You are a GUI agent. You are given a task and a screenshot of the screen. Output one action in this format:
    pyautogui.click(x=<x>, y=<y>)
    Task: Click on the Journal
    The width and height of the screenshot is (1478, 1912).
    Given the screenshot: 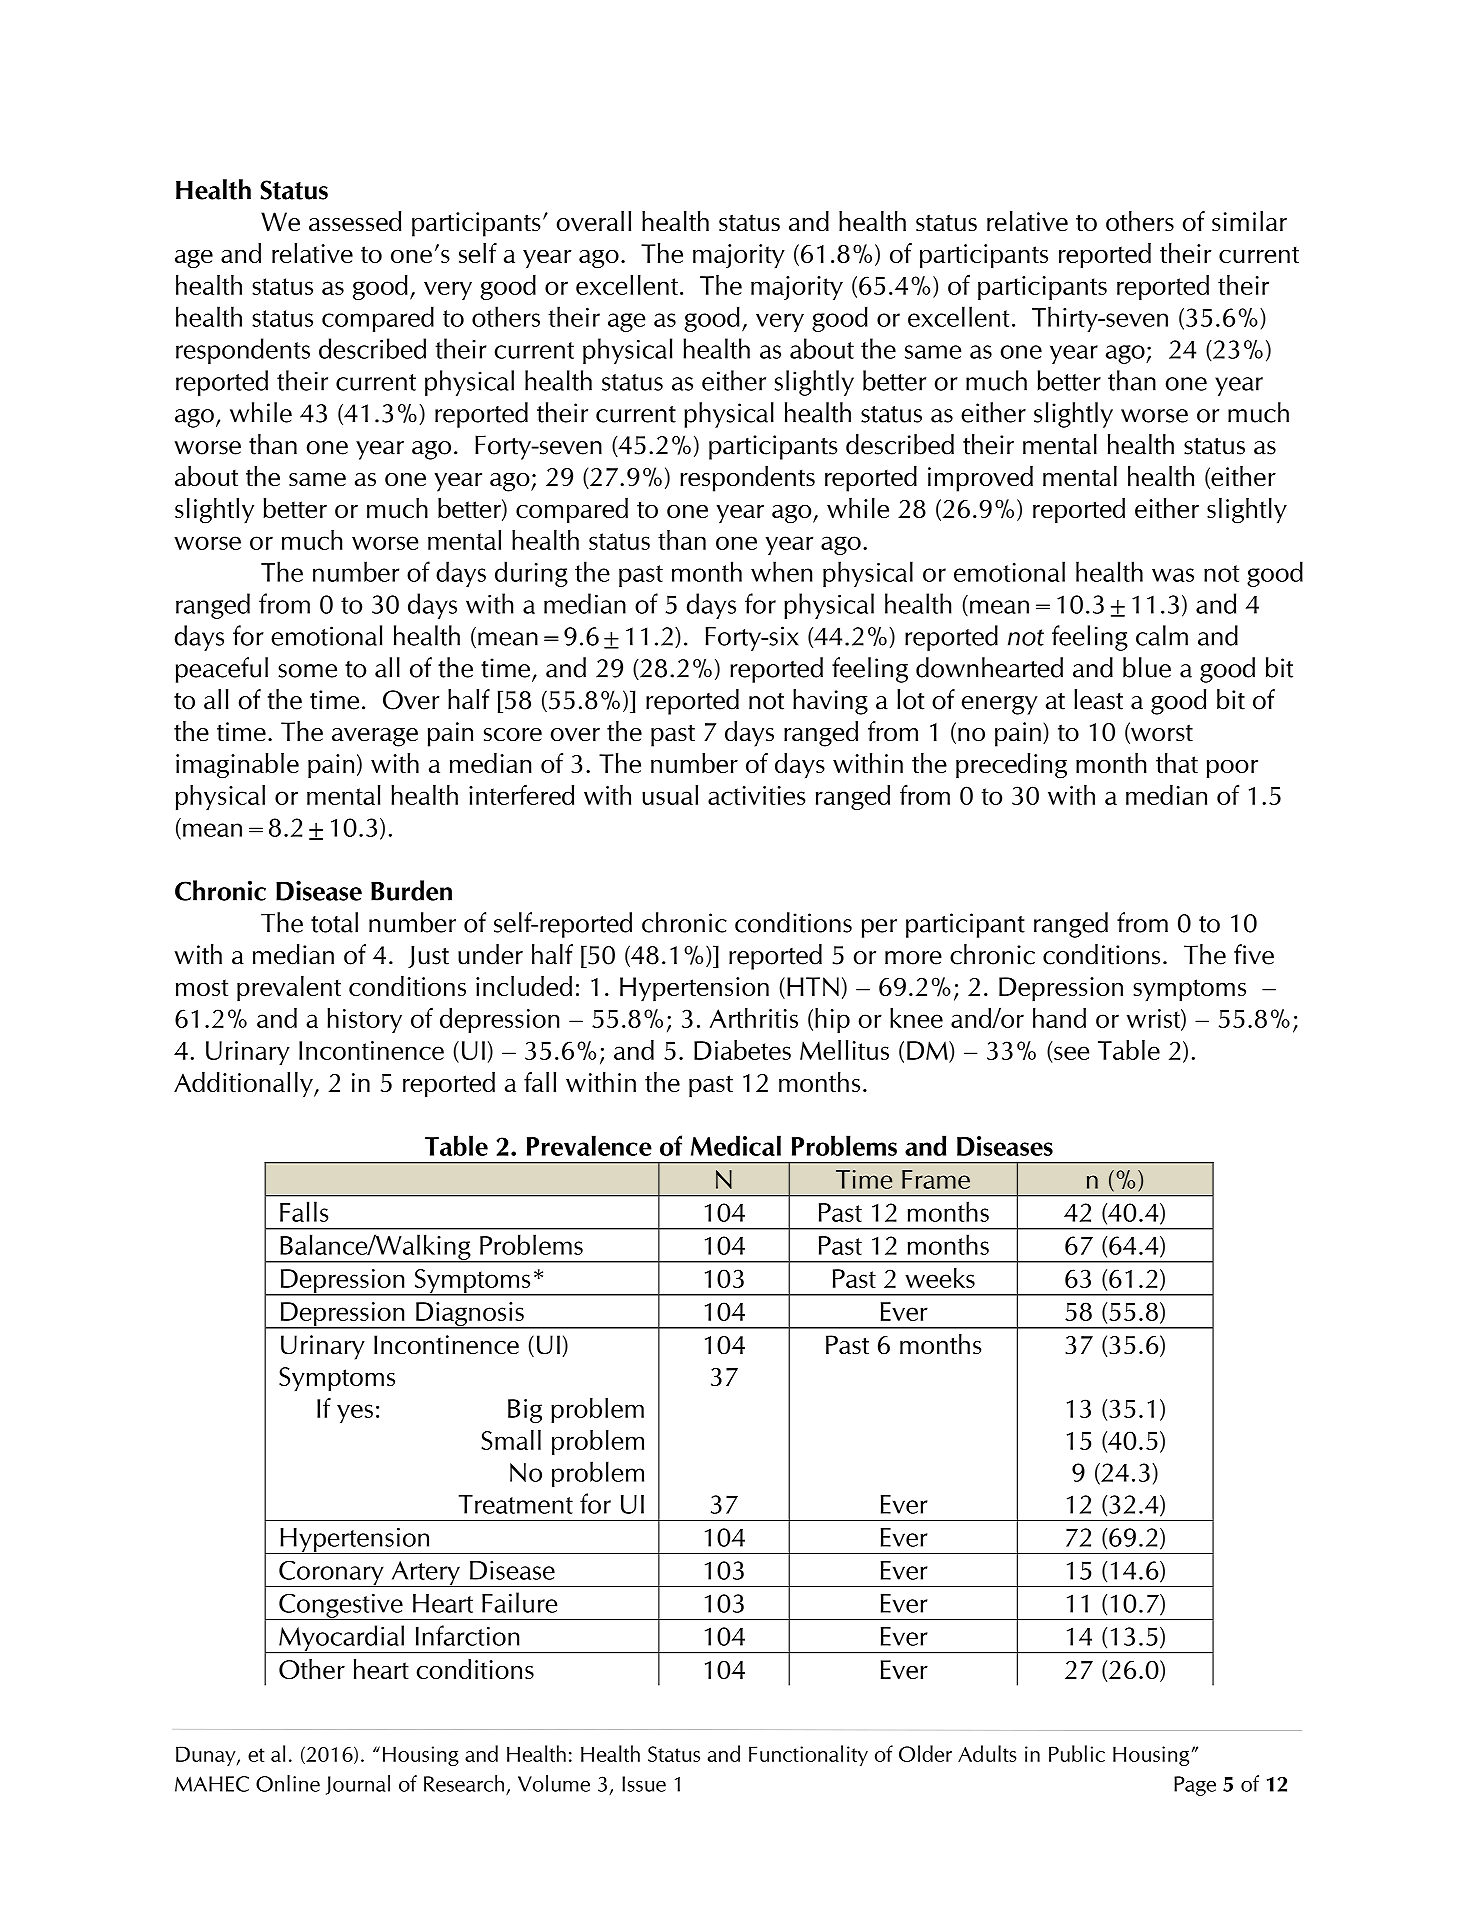 What is the action you would take?
    pyautogui.click(x=358, y=1785)
